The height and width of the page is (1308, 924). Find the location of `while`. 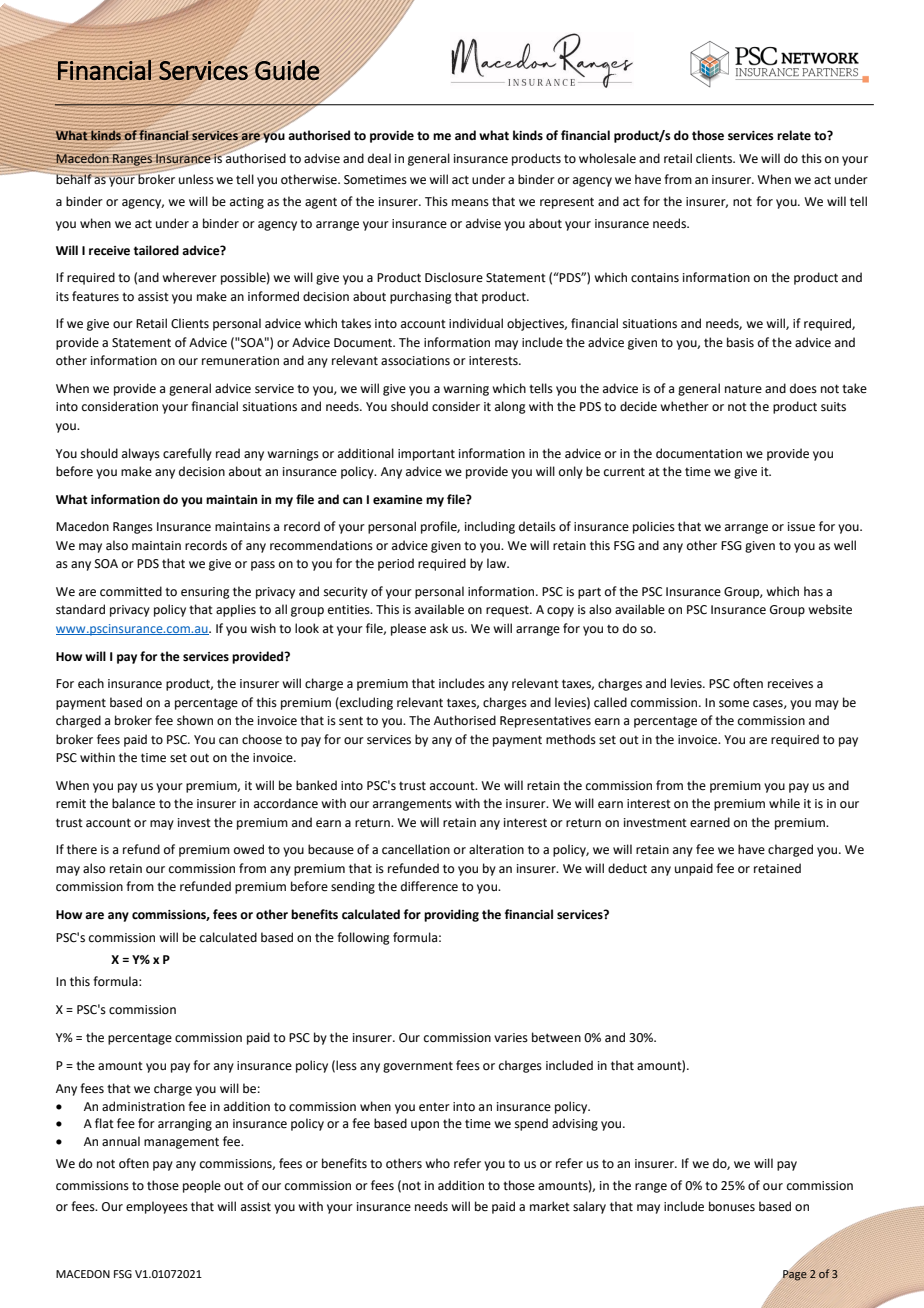

while is located at coordinates (784, 803).
